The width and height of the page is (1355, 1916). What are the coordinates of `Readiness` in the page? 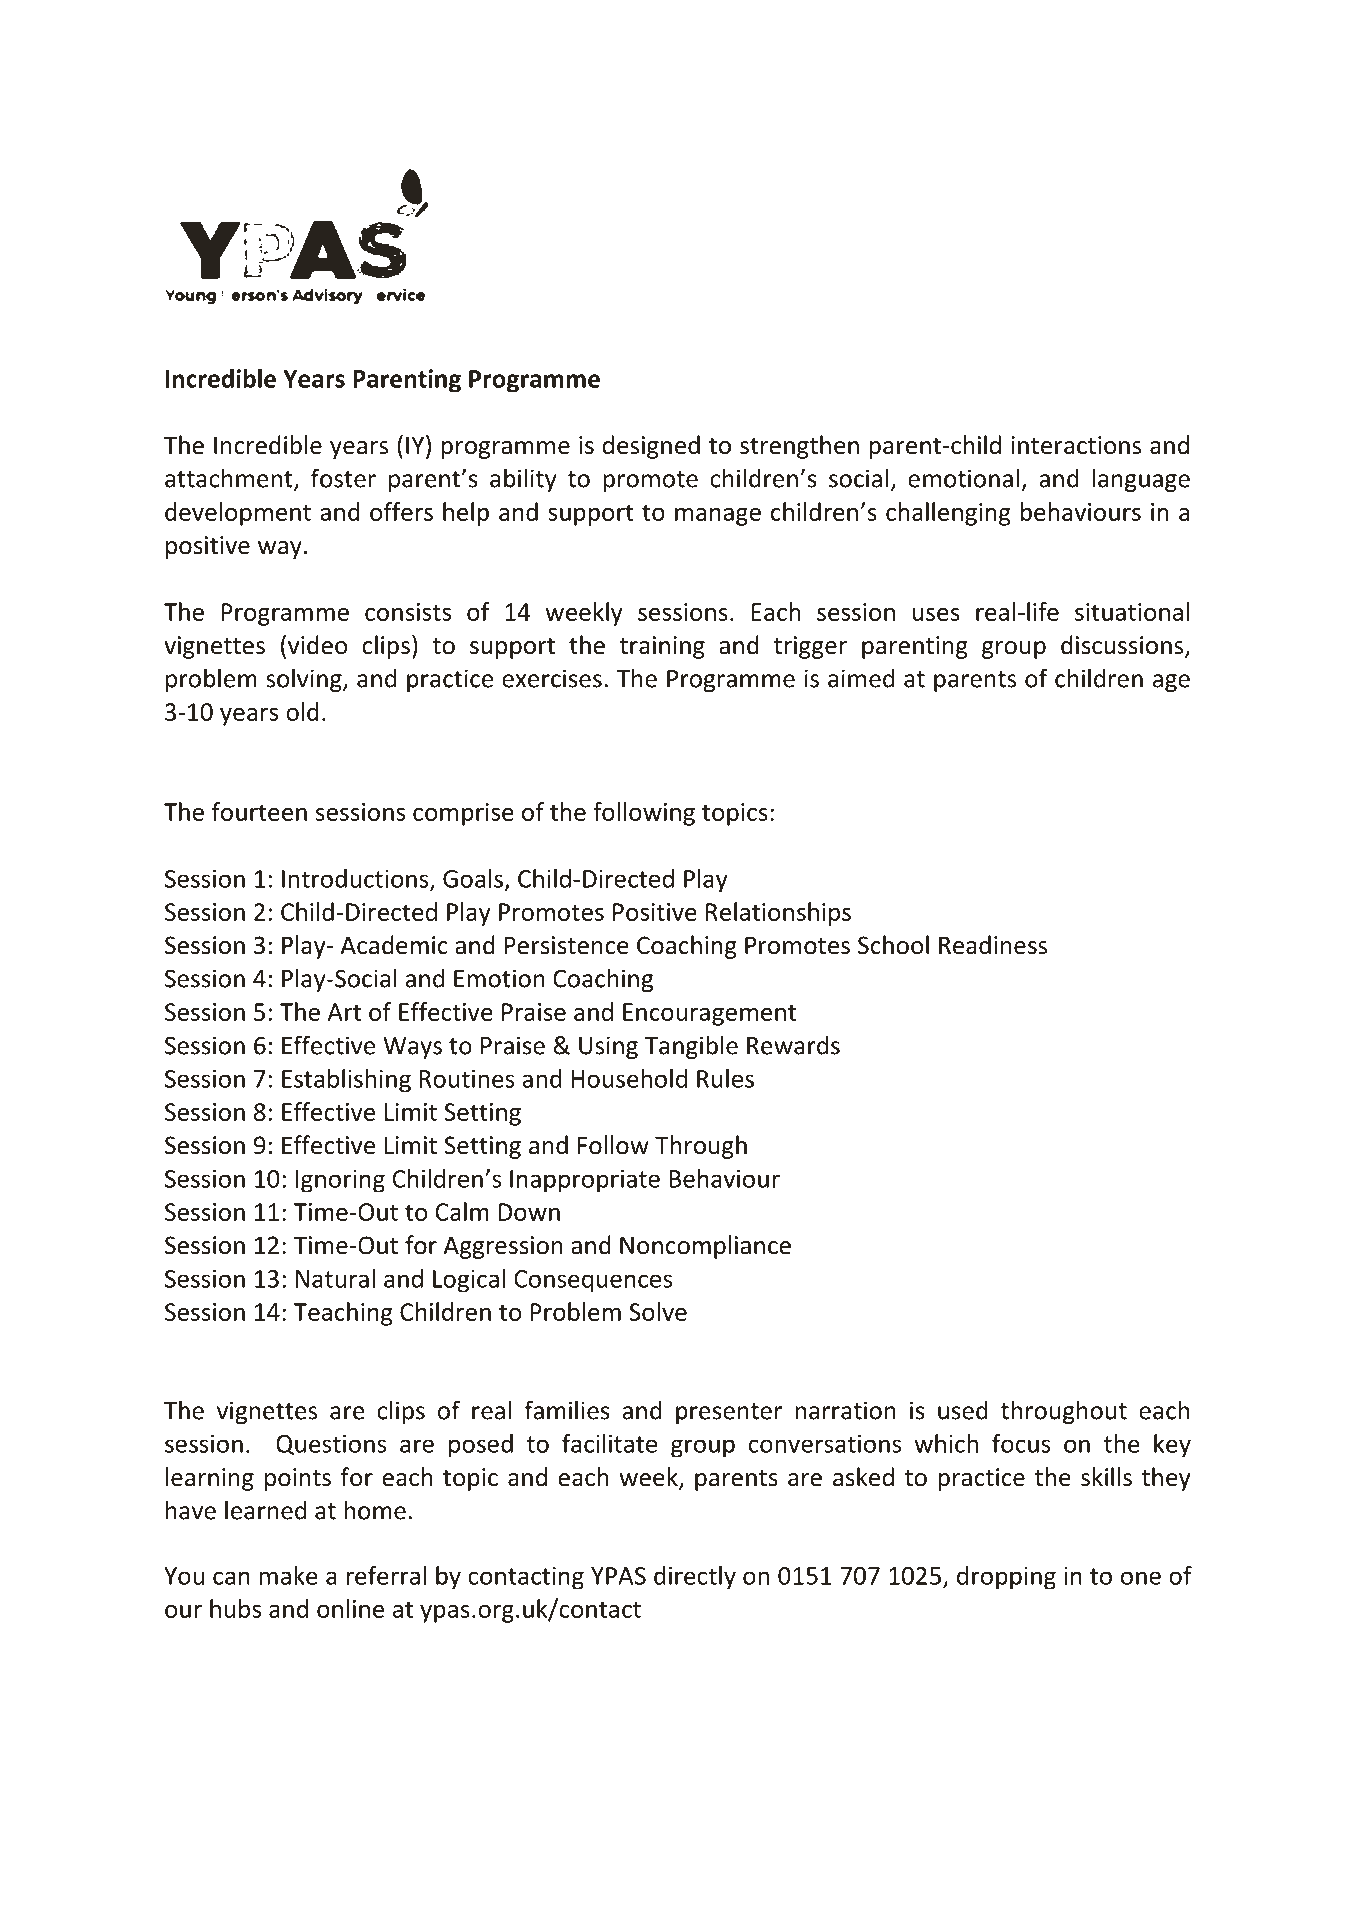 It's located at (993, 945).
